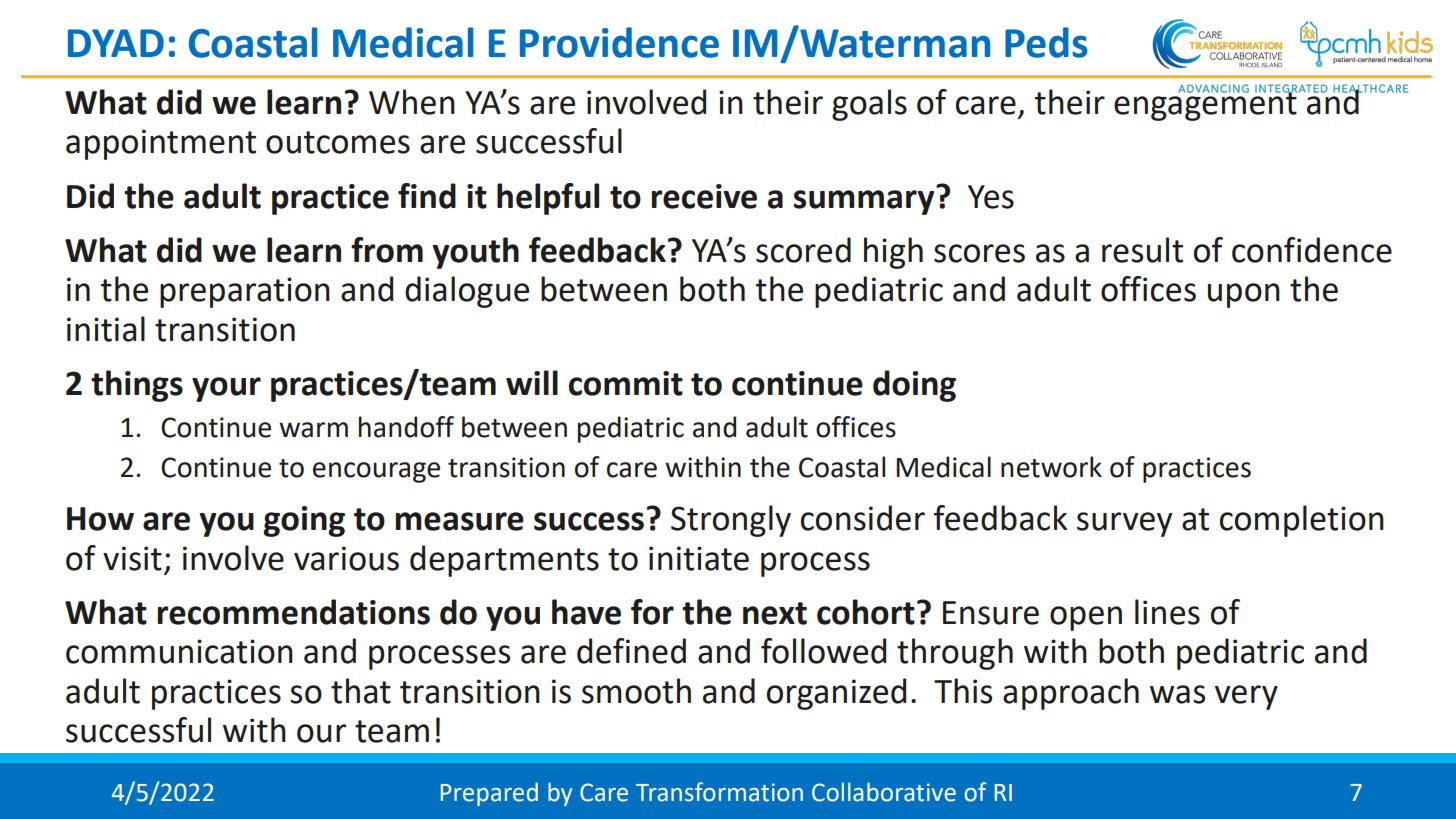 The width and height of the document is (1456, 819). What do you see at coordinates (619, 42) in the document?
I see `Providence` at bounding box center [619, 42].
